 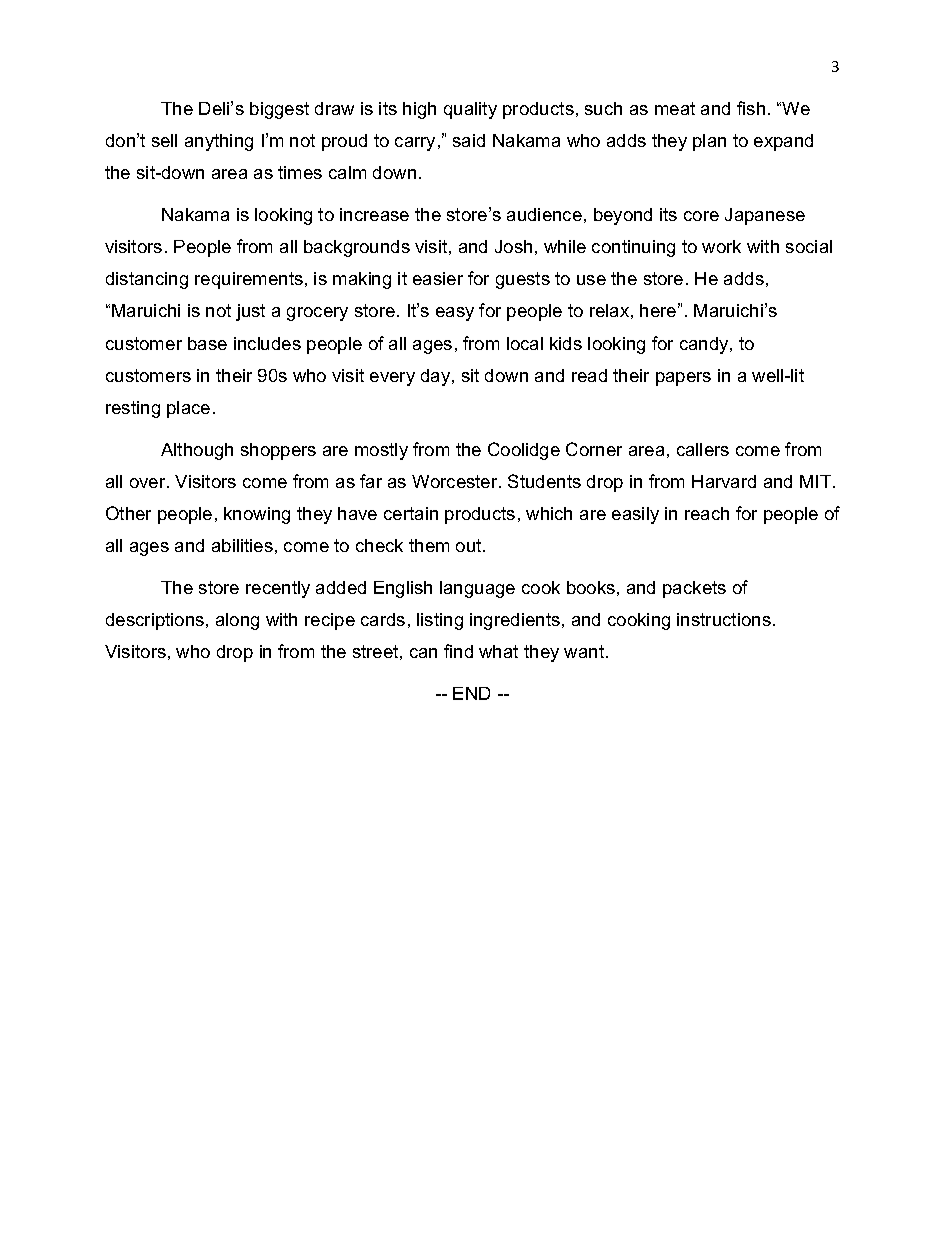 What do you see at coordinates (683, 379) in the page?
I see `papers` at bounding box center [683, 379].
